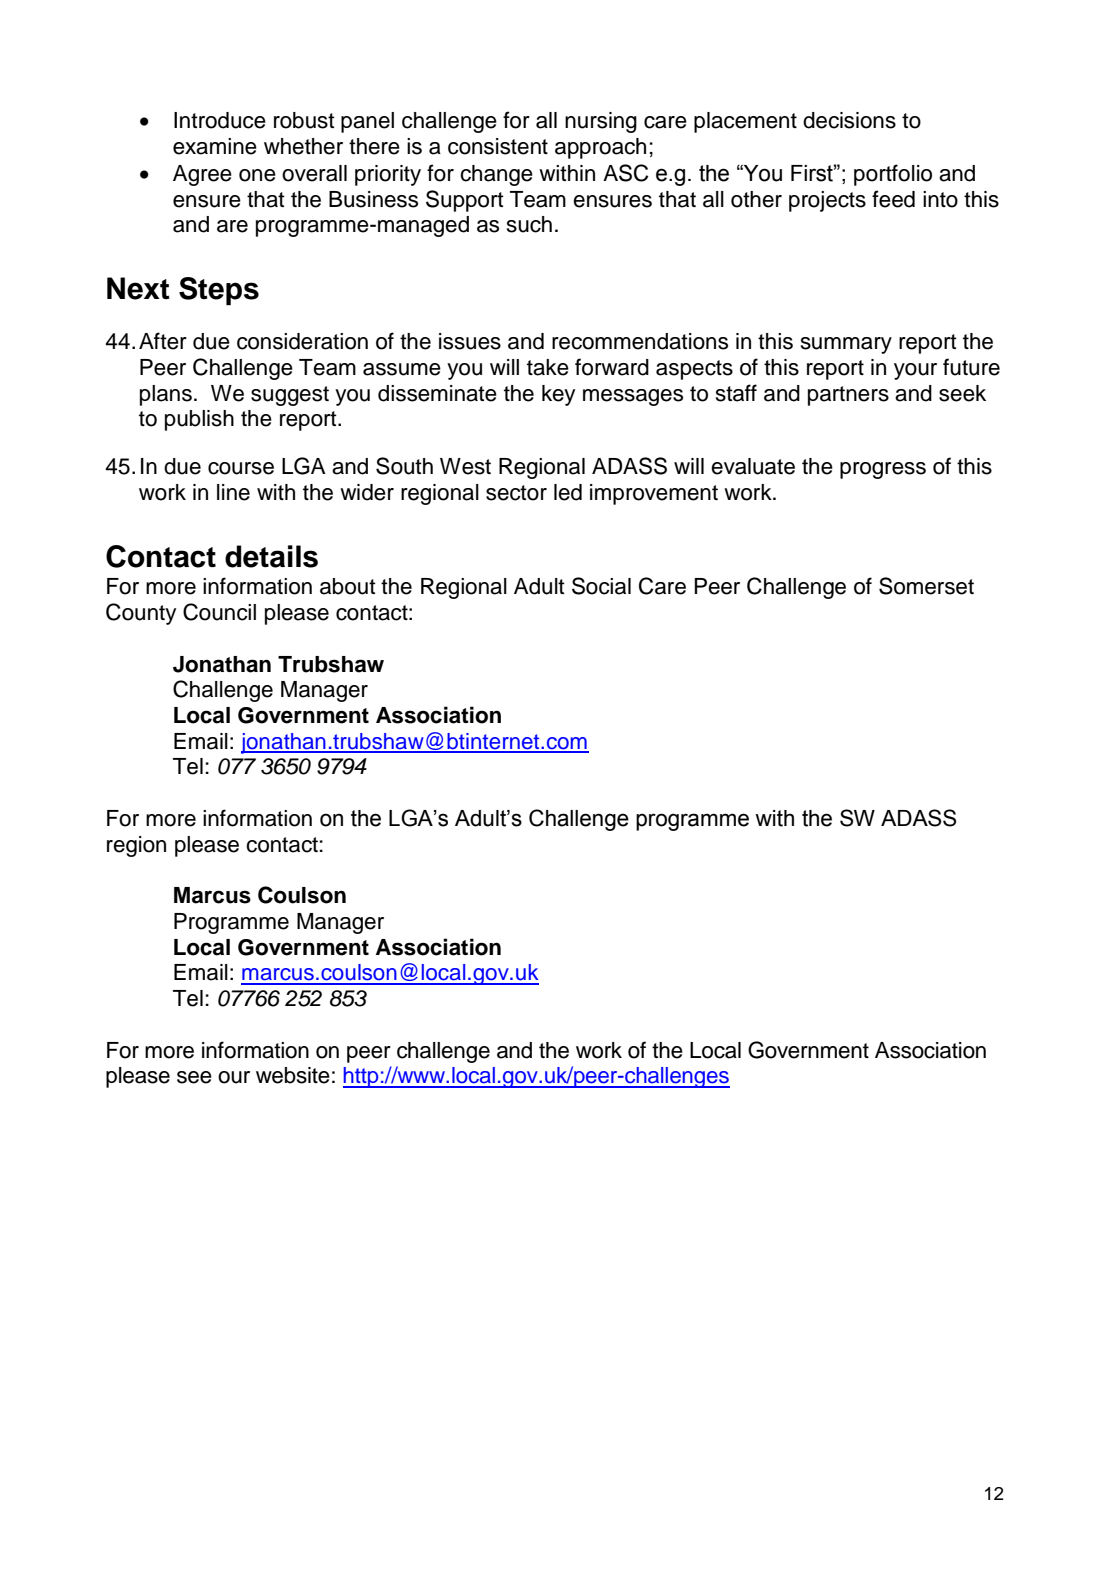  What do you see at coordinates (600, 148) in the page?
I see `approach` at bounding box center [600, 148].
